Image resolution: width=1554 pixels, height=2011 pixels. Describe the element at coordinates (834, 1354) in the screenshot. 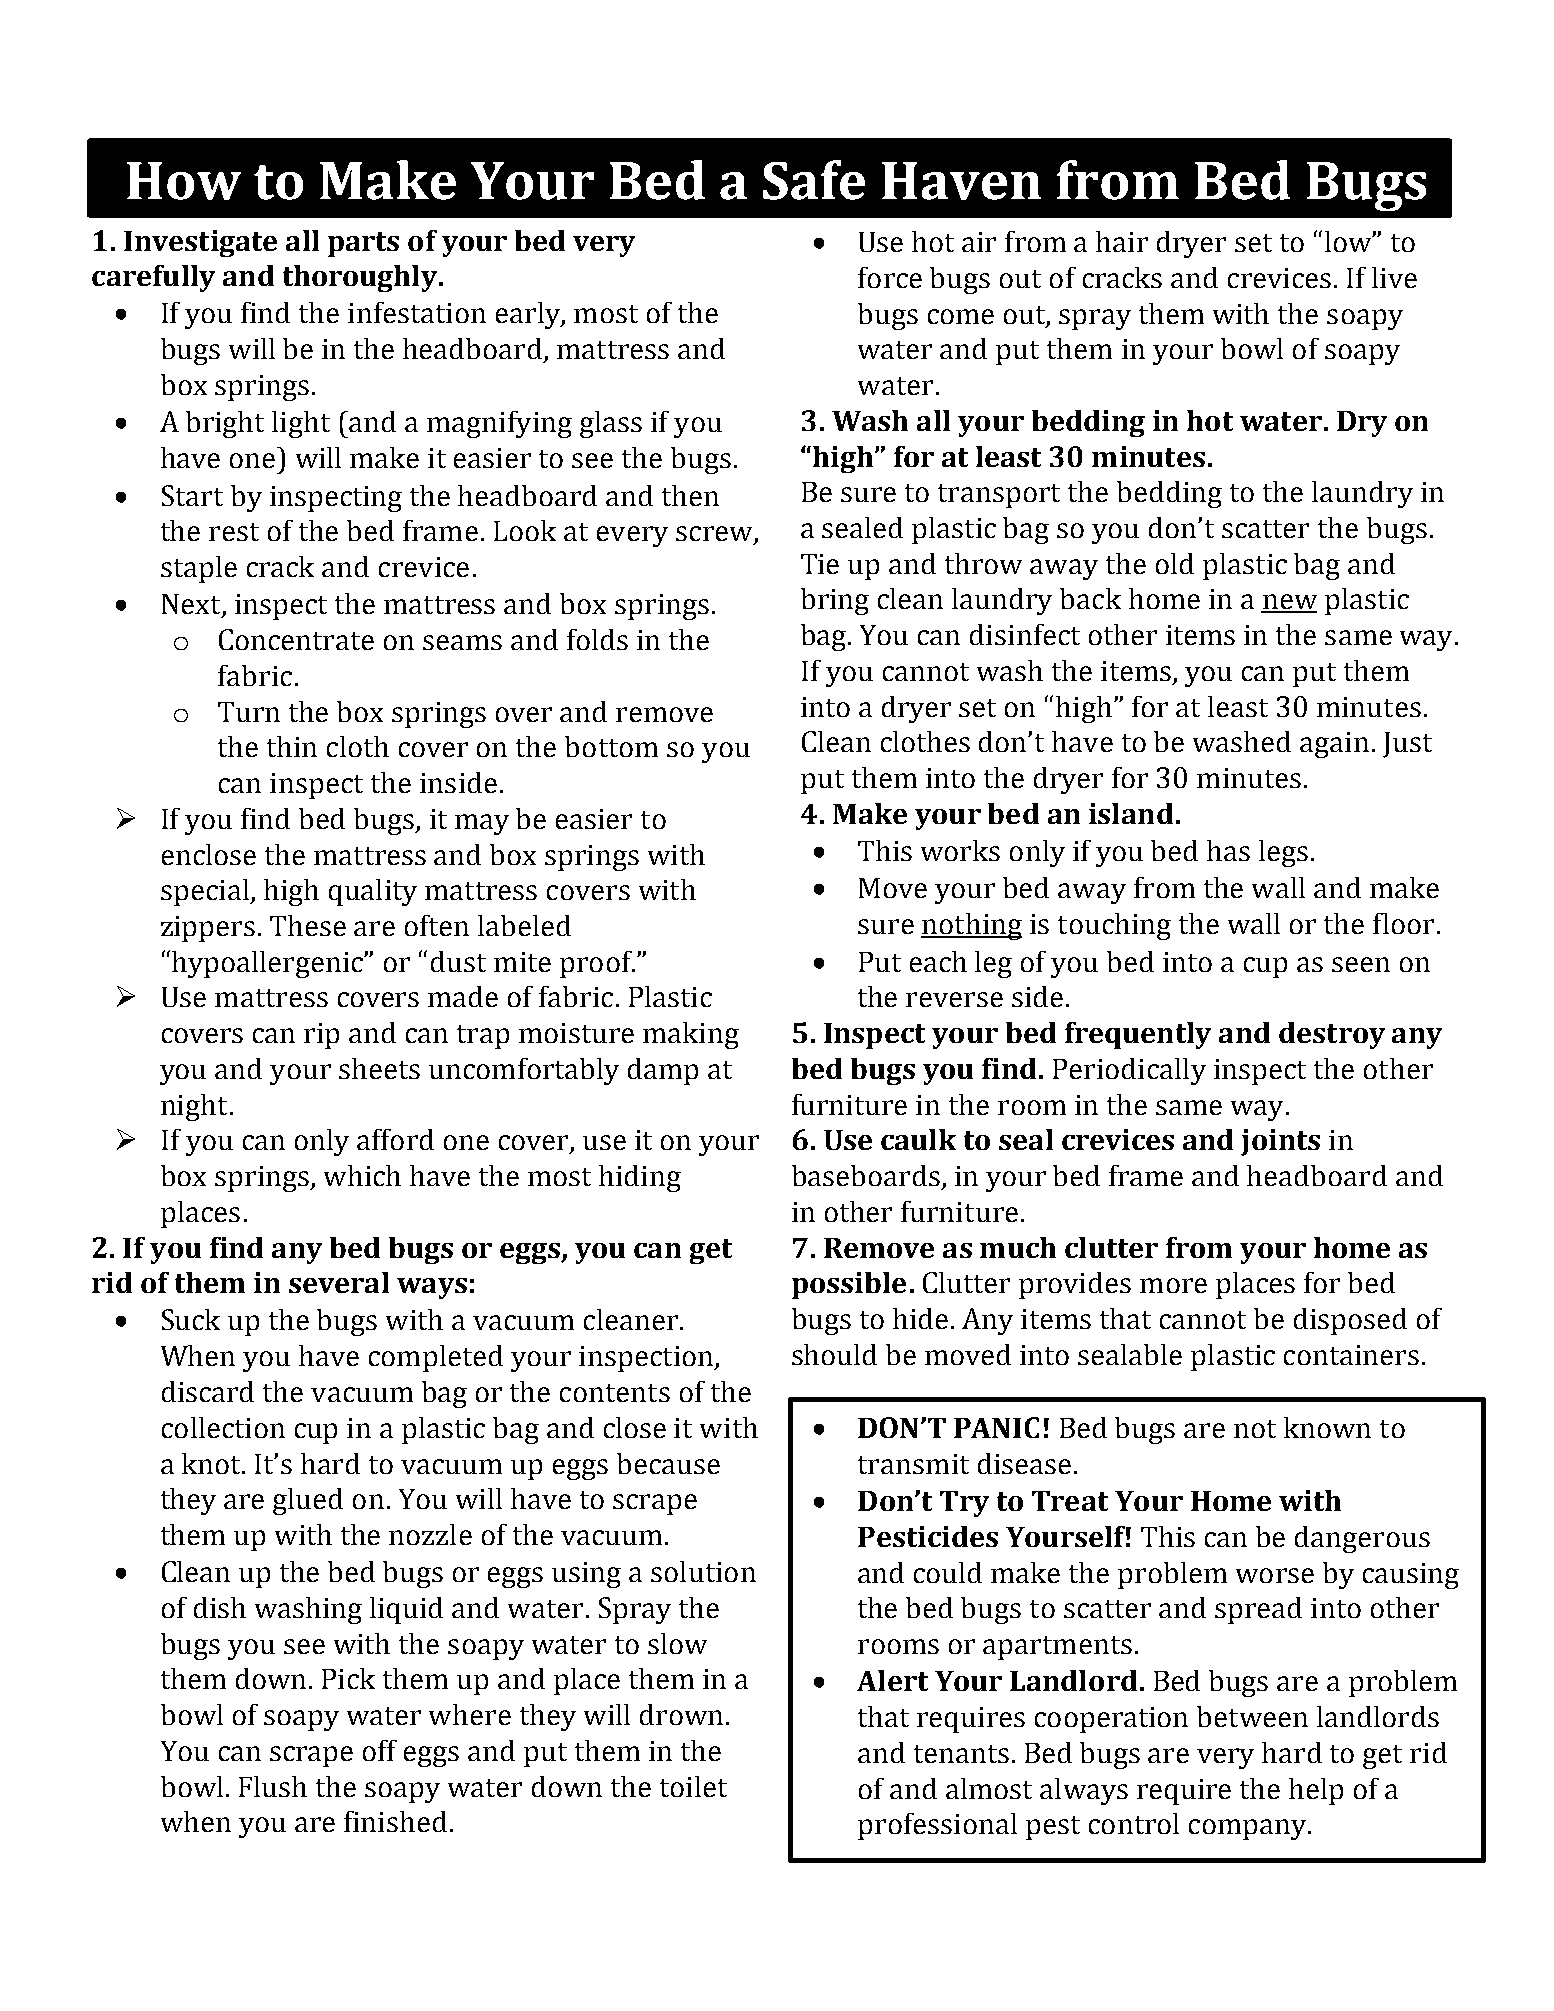

I see `should` at that location.
